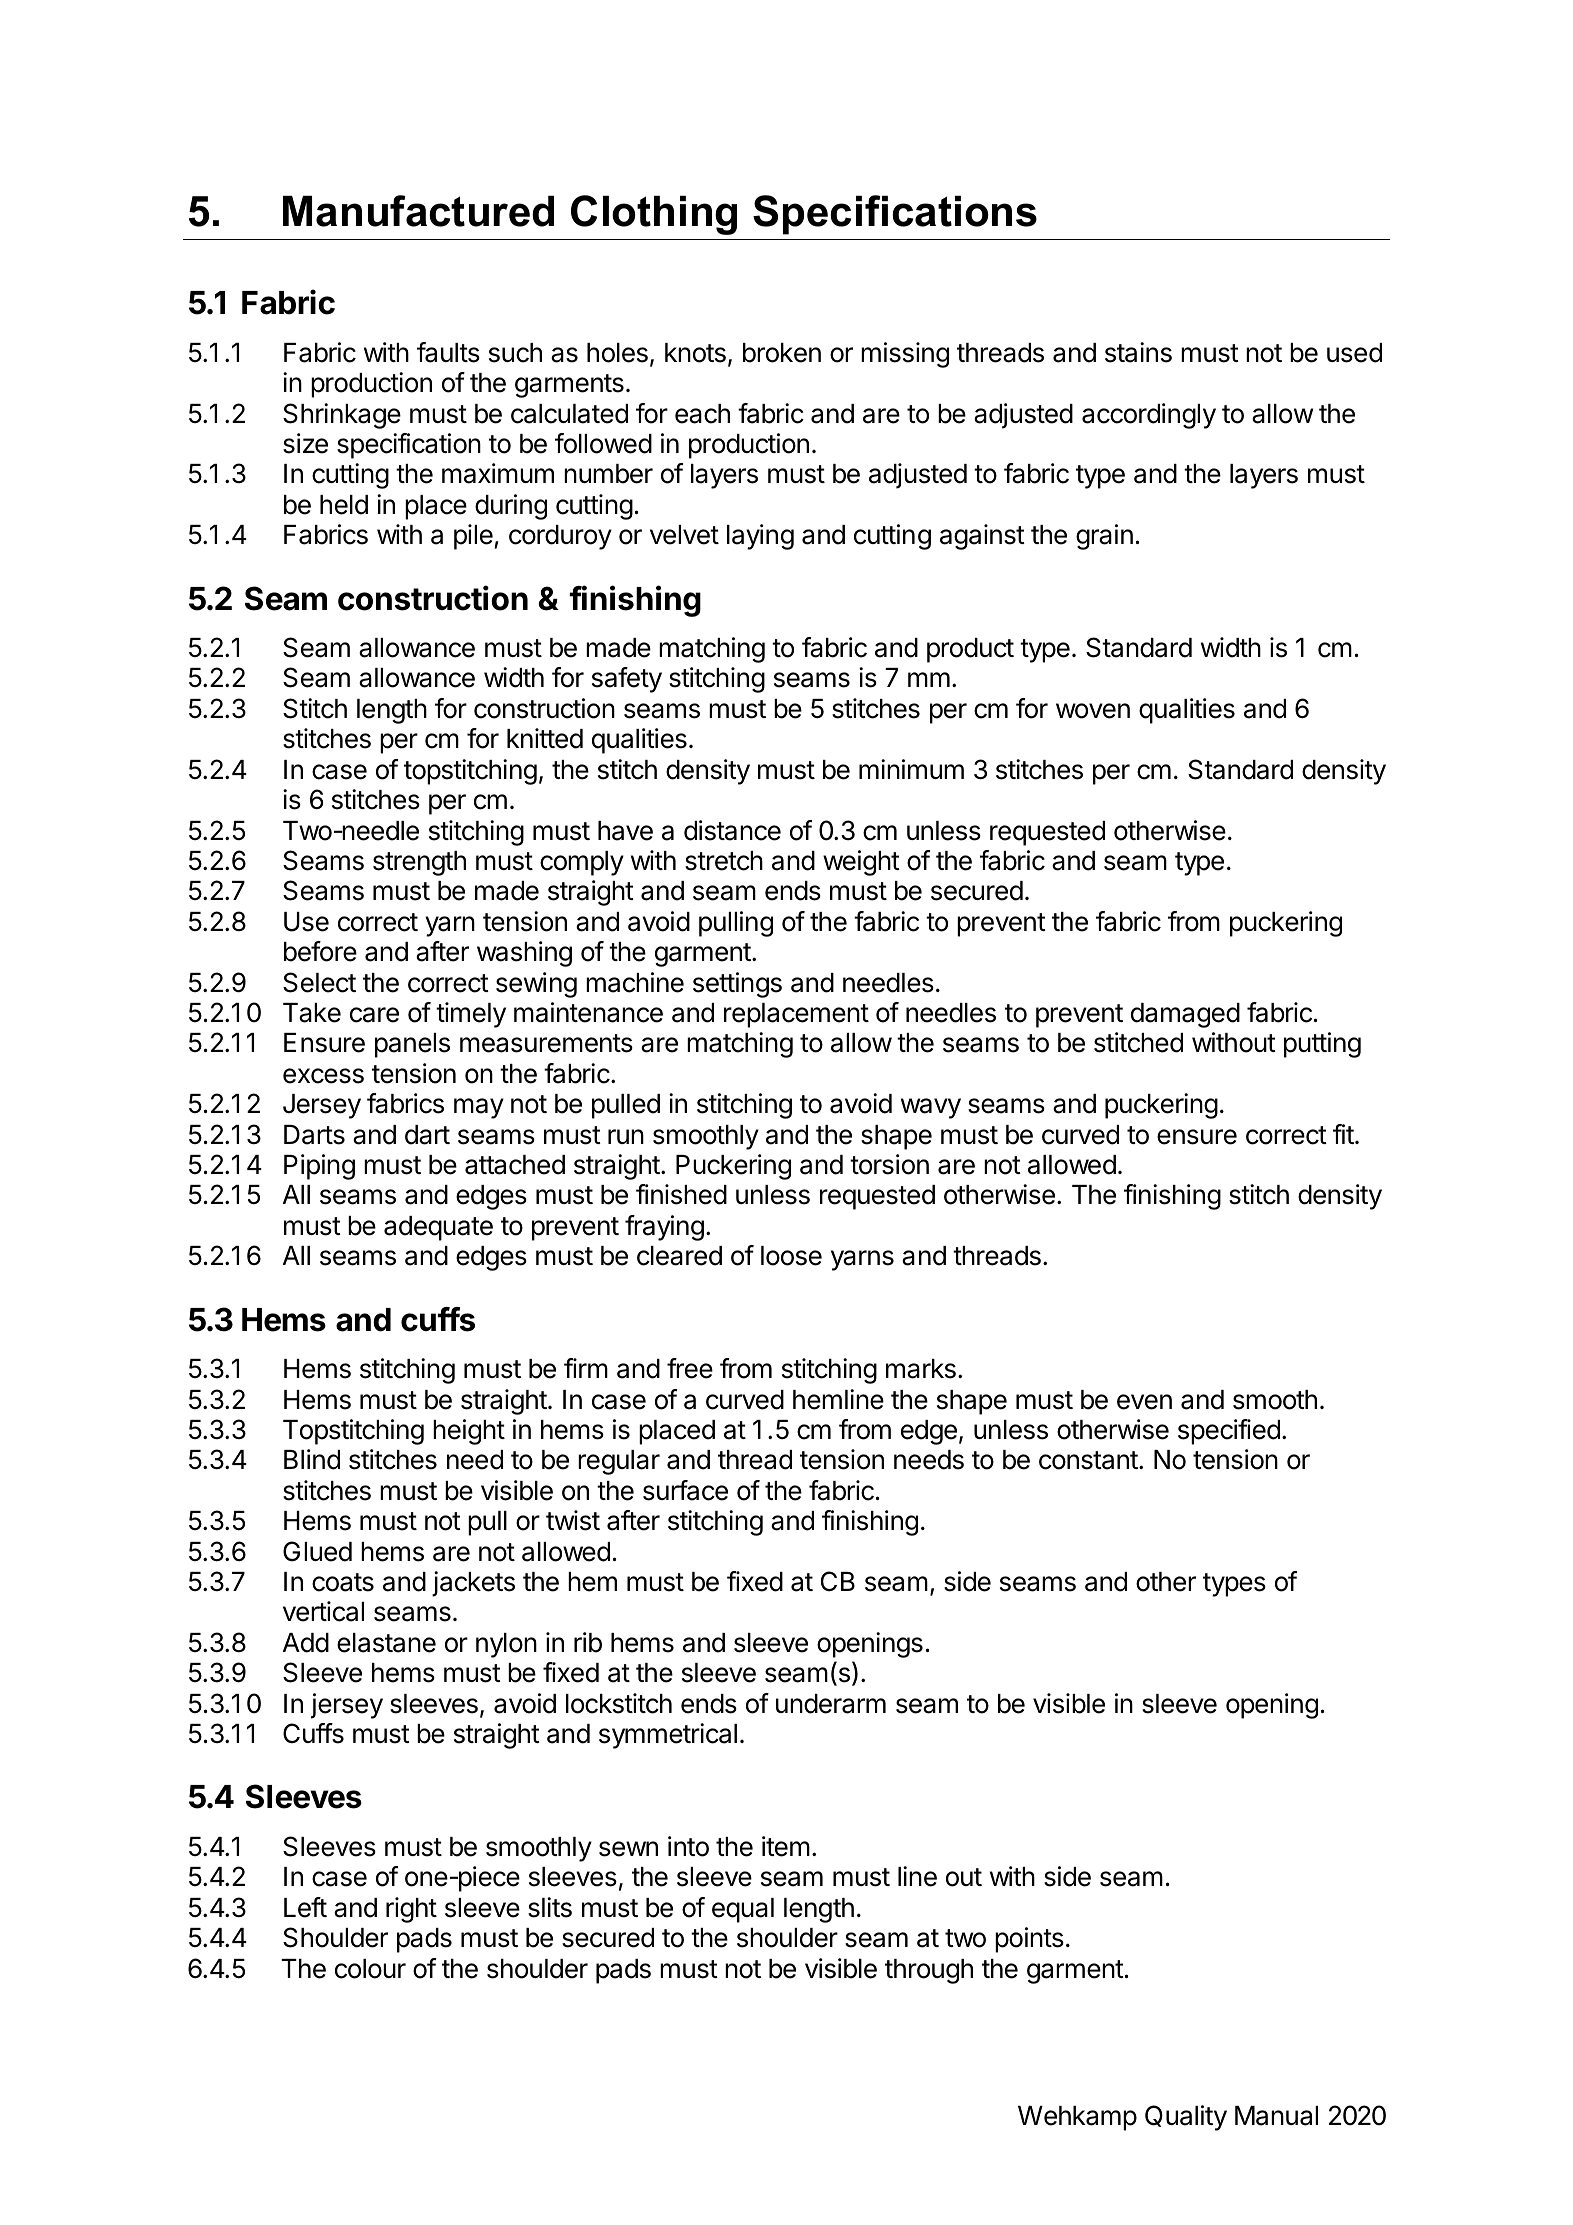 The width and height of the screenshot is (1573, 2225). Describe the element at coordinates (1088, 1460) in the screenshot. I see `constant` at that location.
